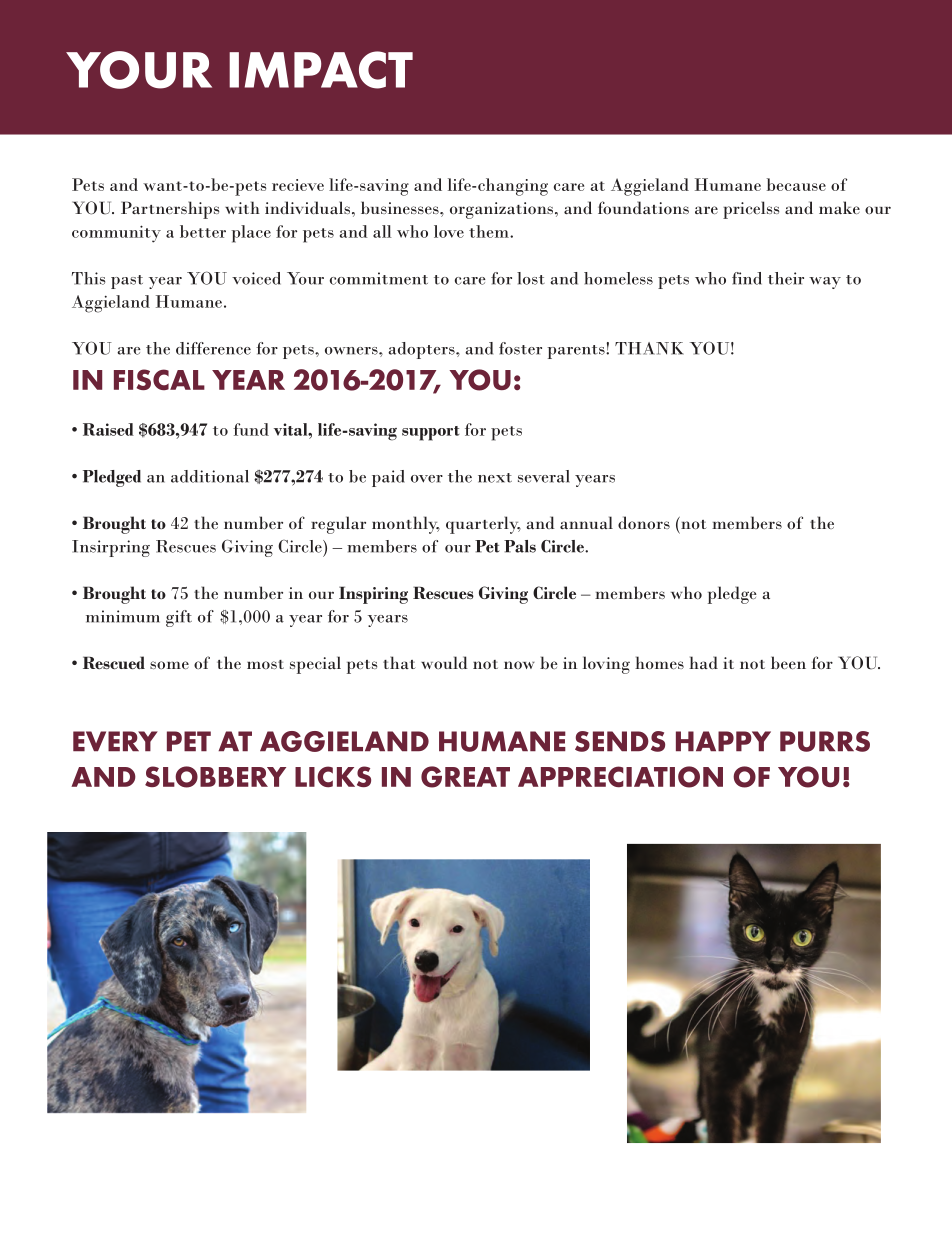 The height and width of the screenshot is (1233, 952). Describe the element at coordinates (465, 777) in the screenshot. I see `GREAT` at that location.
